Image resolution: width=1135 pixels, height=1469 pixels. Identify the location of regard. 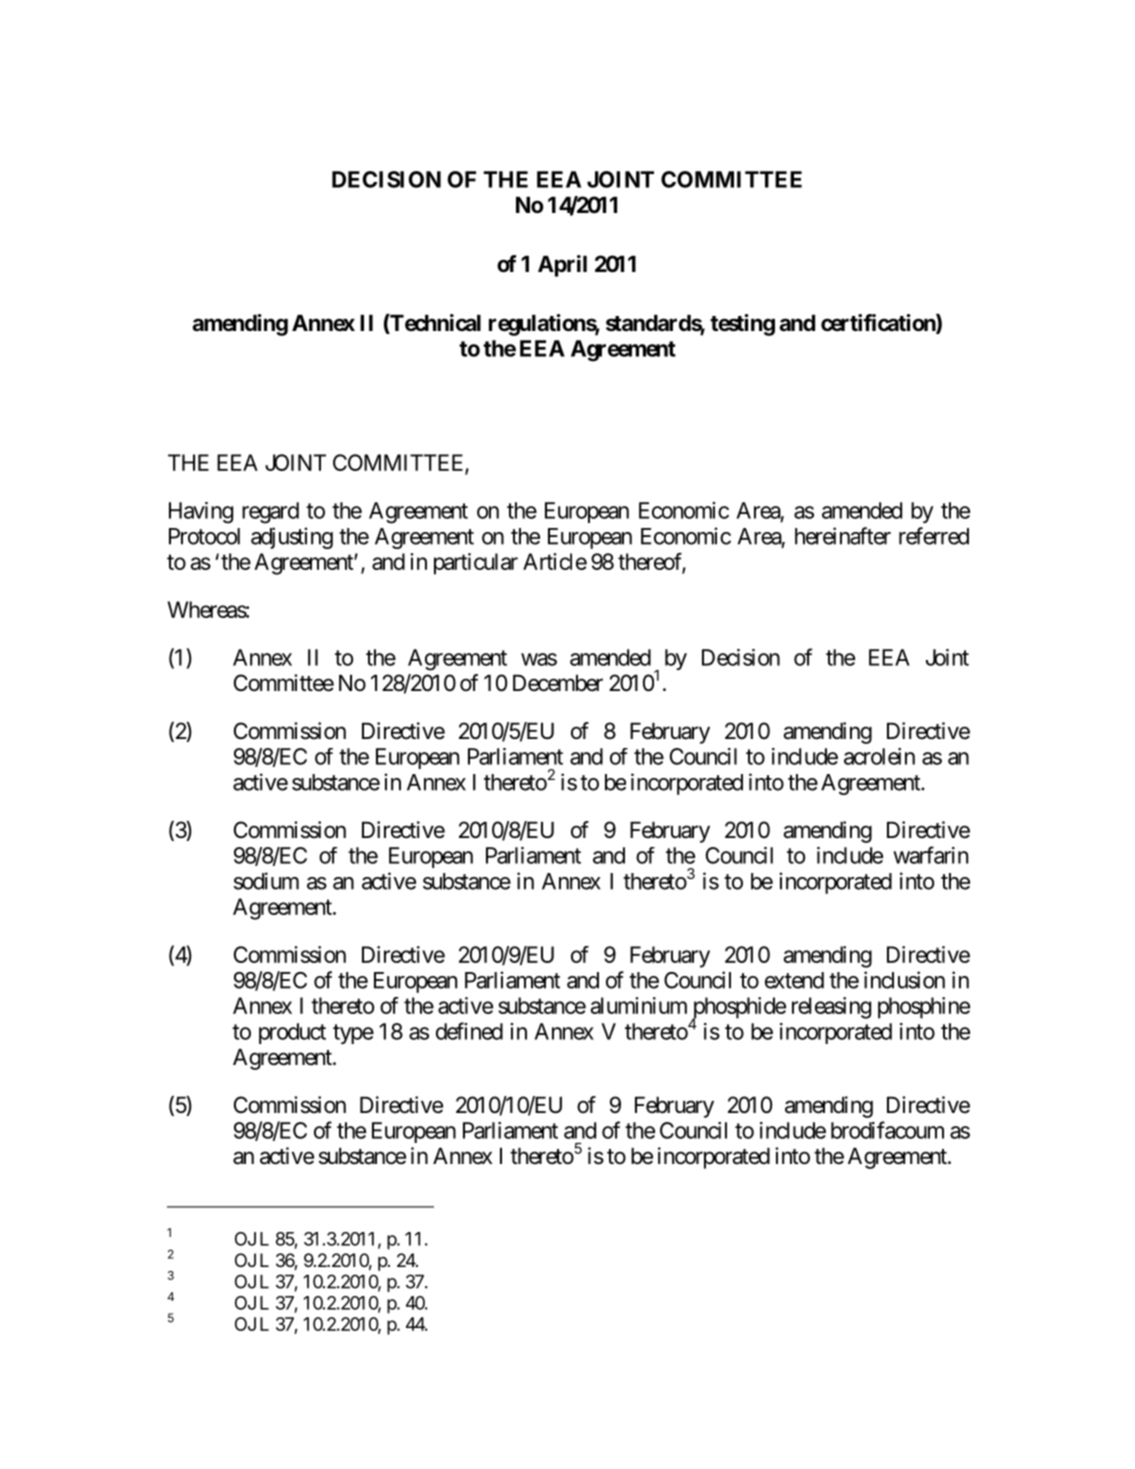
(270, 513).
